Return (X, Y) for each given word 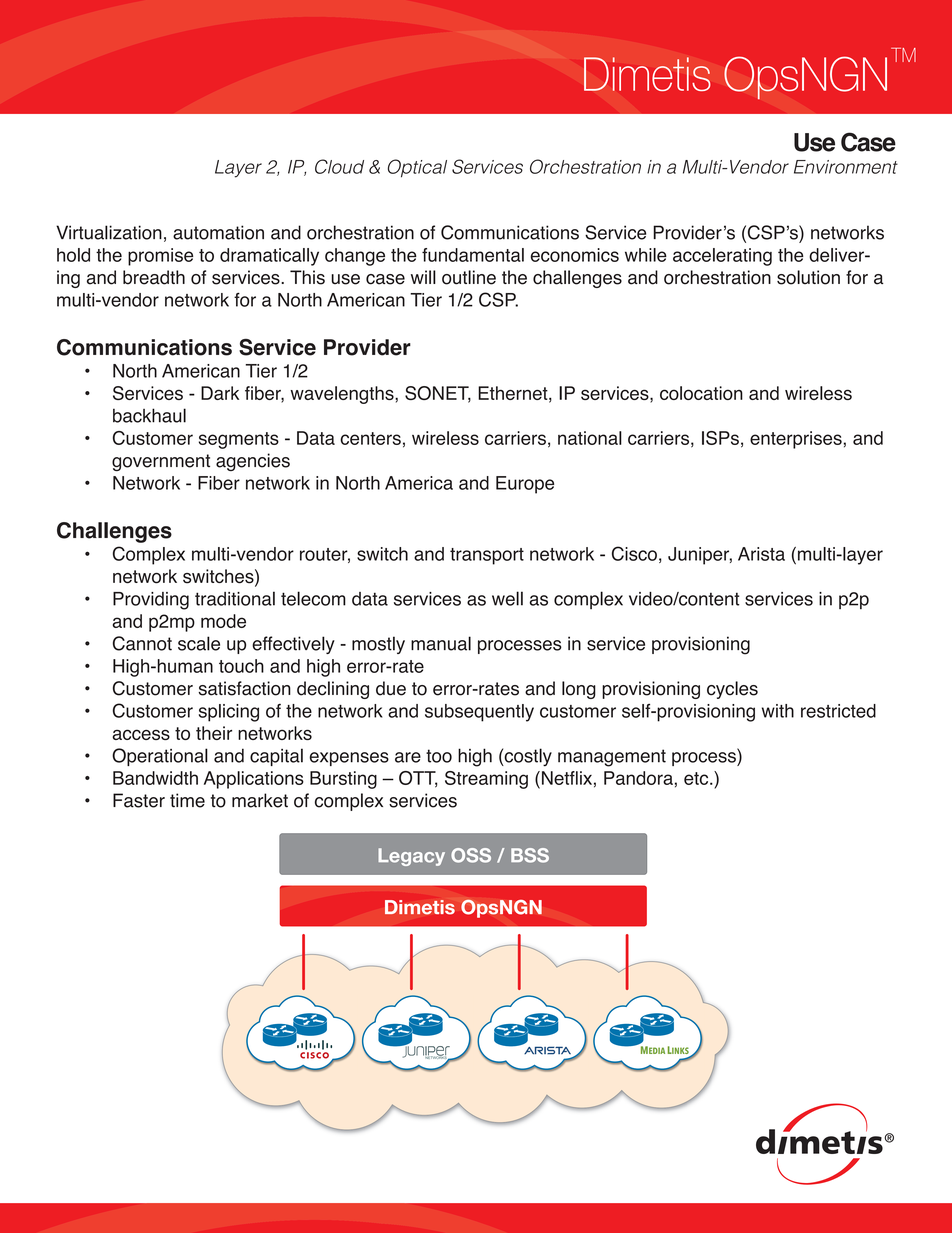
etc (697, 778)
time (187, 800)
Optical (417, 168)
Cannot (142, 643)
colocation (701, 393)
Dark (220, 393)
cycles (732, 690)
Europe (525, 485)
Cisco (634, 553)
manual (441, 643)
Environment (846, 167)
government (161, 462)
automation (218, 232)
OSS (471, 855)
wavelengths (343, 395)
